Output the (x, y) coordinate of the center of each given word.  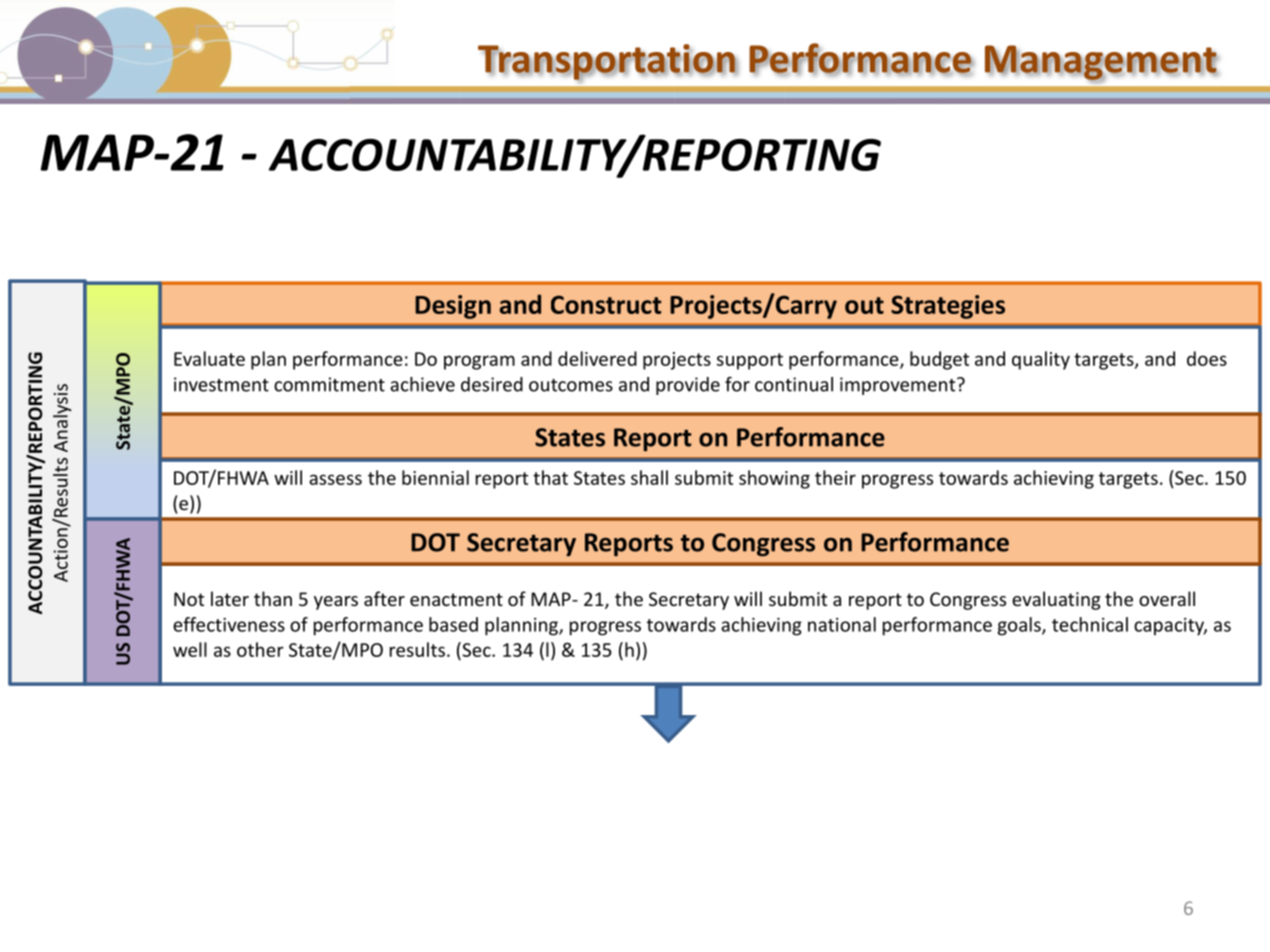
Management (1102, 63)
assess (335, 479)
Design (453, 307)
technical (1090, 624)
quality (1041, 360)
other (260, 649)
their (835, 477)
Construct (606, 304)
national (842, 624)
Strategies (948, 307)
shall (649, 477)
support (750, 361)
